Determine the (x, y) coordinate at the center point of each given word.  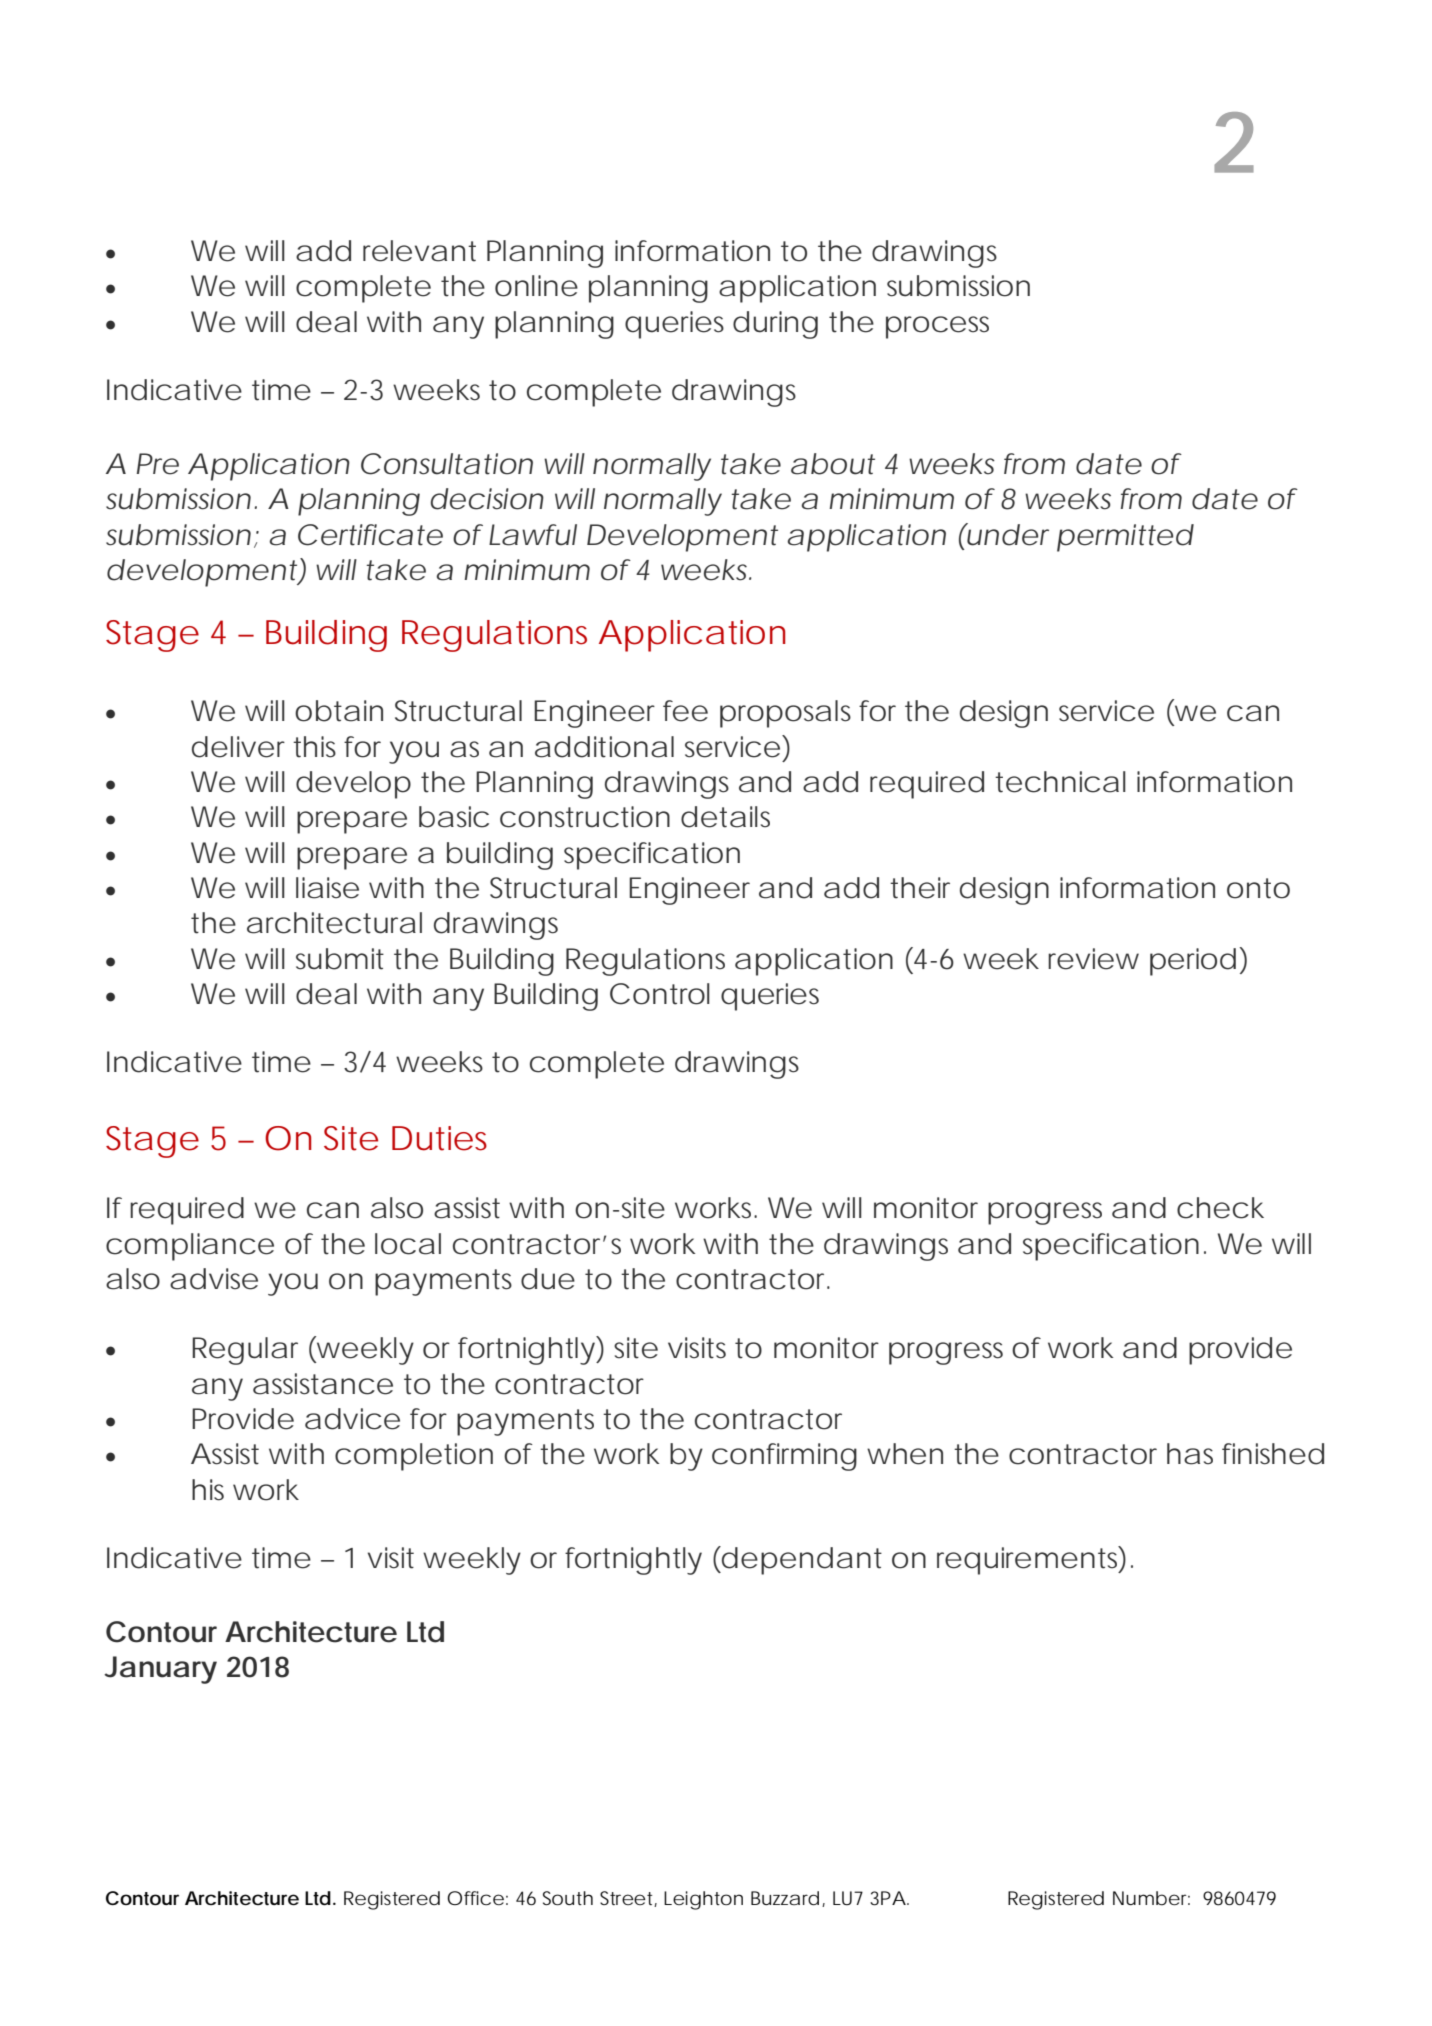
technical (1060, 782)
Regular (245, 1351)
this (314, 747)
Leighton (703, 1900)
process (937, 327)
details (725, 817)
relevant (419, 251)
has (1190, 1454)
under (1006, 534)
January (160, 1670)
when (905, 1454)
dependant (800, 1560)
